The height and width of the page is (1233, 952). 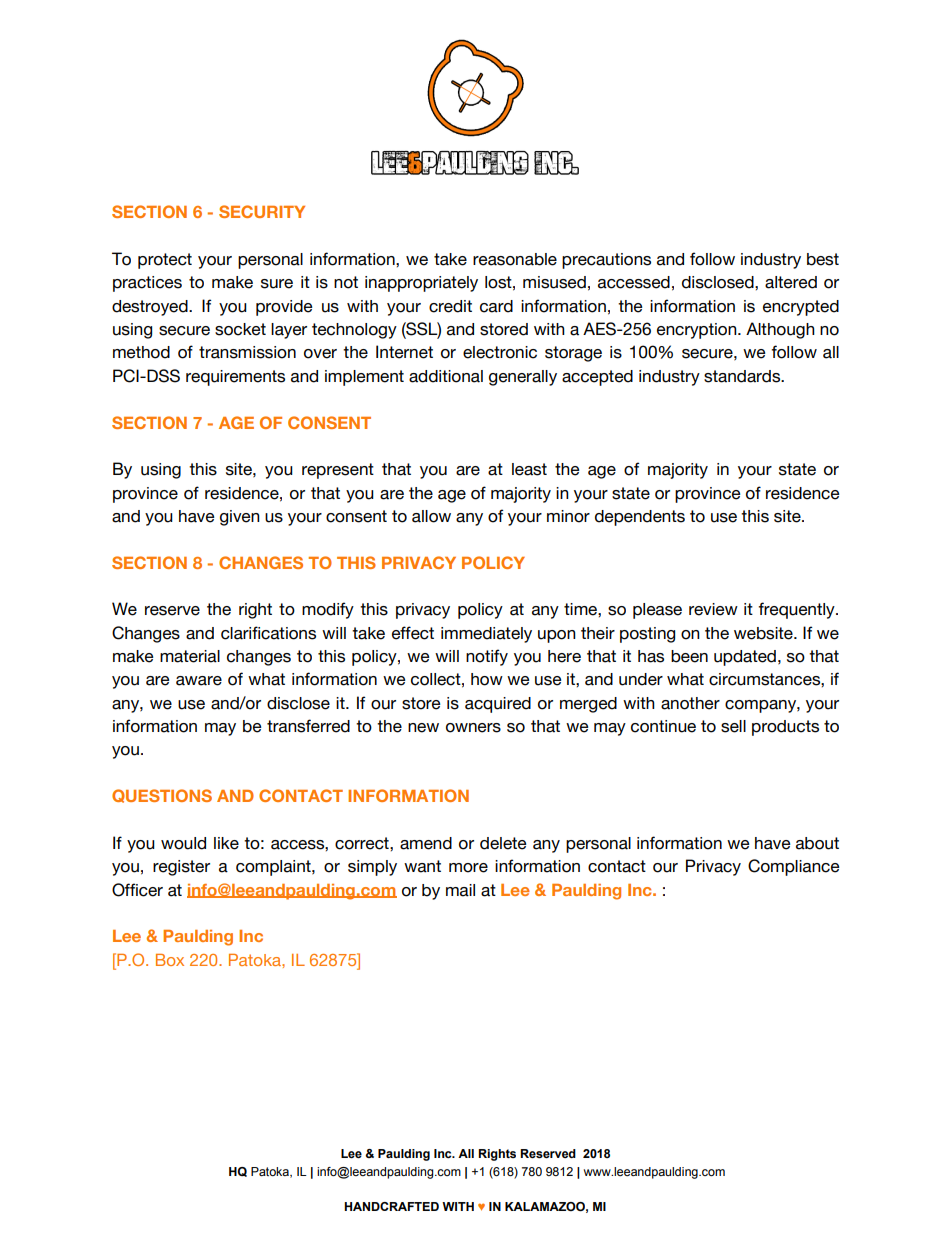 I want to click on aware, so click(x=199, y=681).
